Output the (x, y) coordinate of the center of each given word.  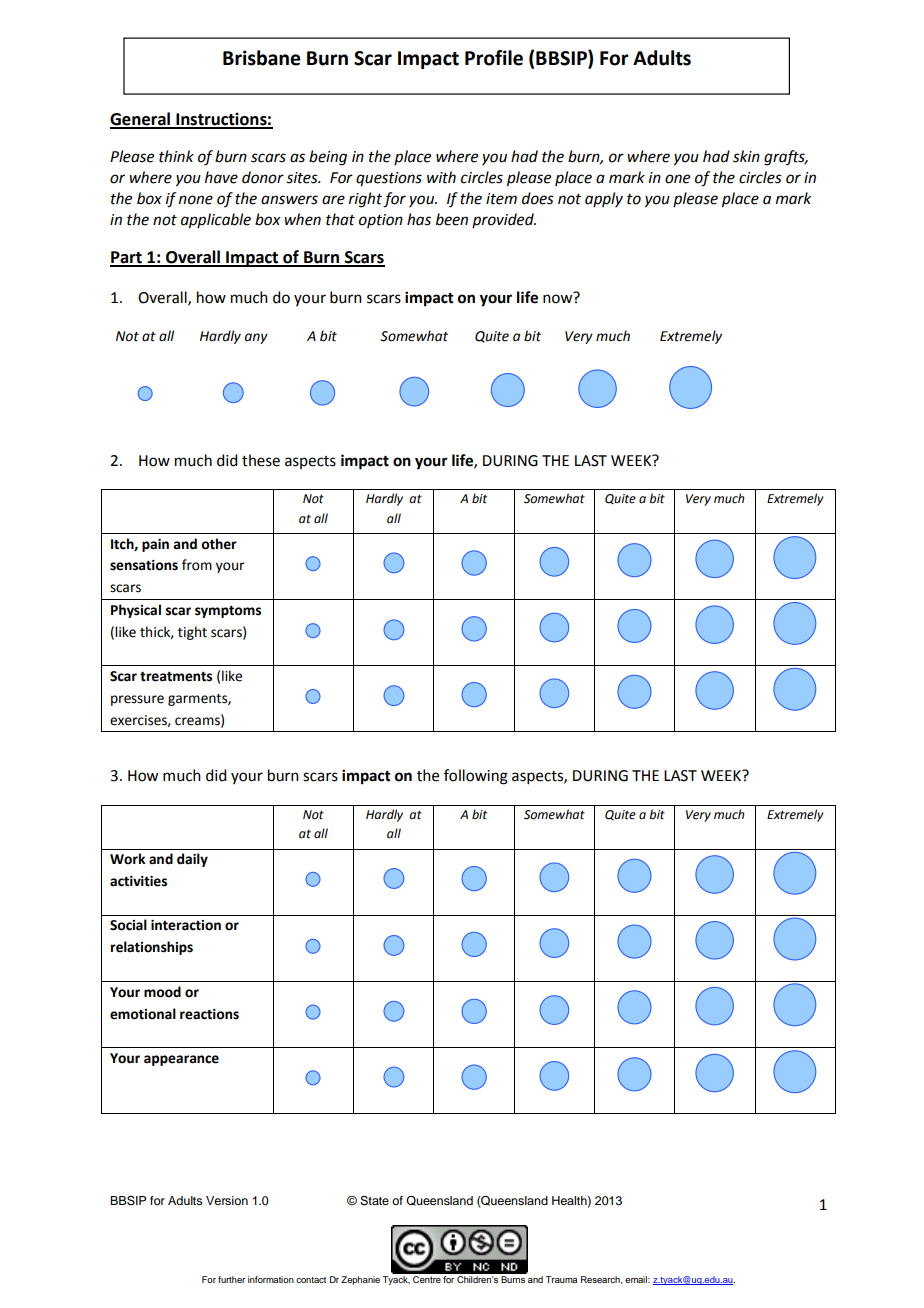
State (374, 1201)
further (231, 1279)
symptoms (228, 612)
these (261, 460)
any (256, 338)
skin (746, 156)
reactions (209, 1014)
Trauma (561, 1279)
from (197, 565)
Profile (494, 58)
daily (192, 860)
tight (192, 633)
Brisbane (262, 58)
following (476, 777)
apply (604, 199)
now (559, 298)
